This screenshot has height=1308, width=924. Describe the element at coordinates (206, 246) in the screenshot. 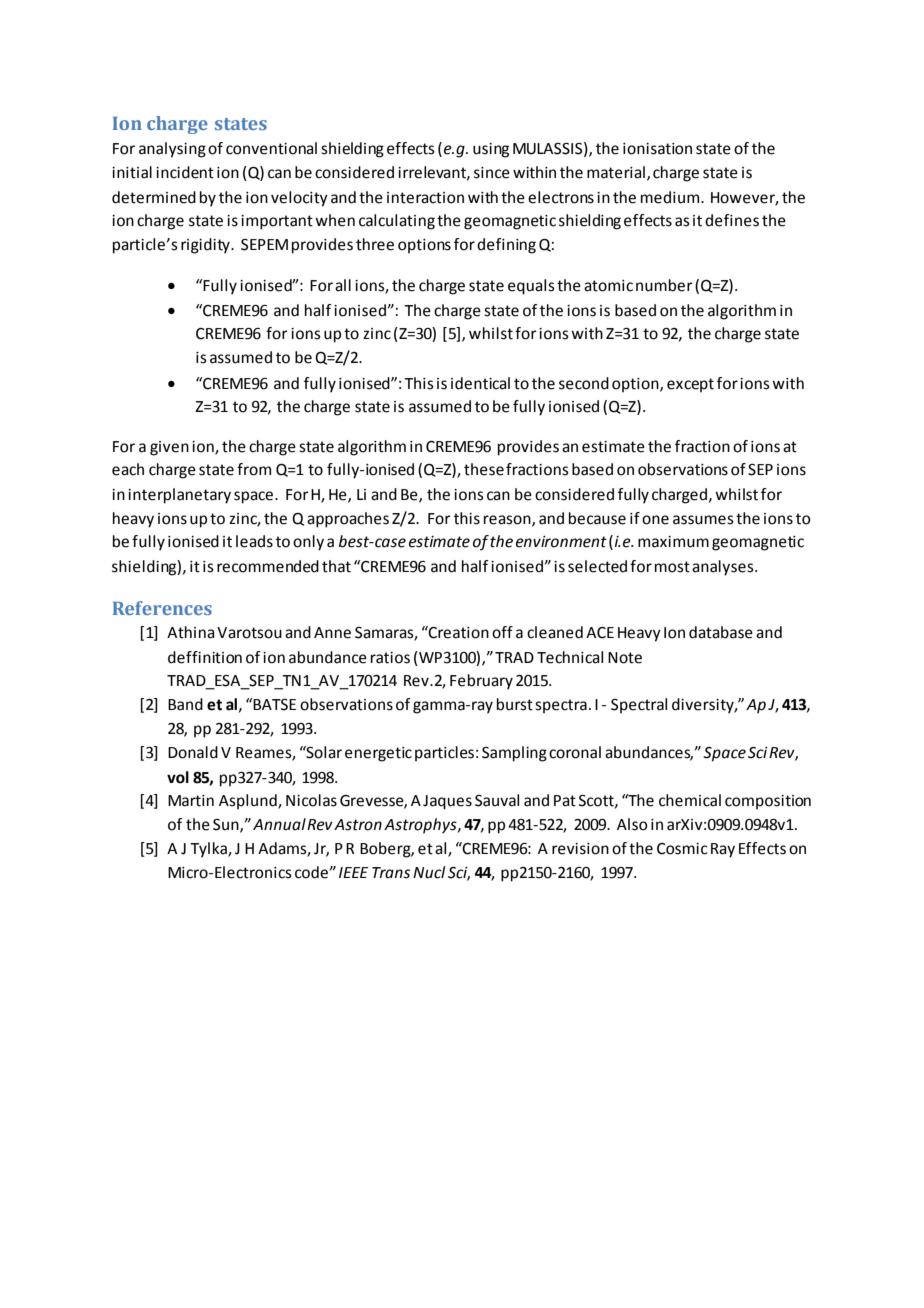

I see `rigidity` at that location.
